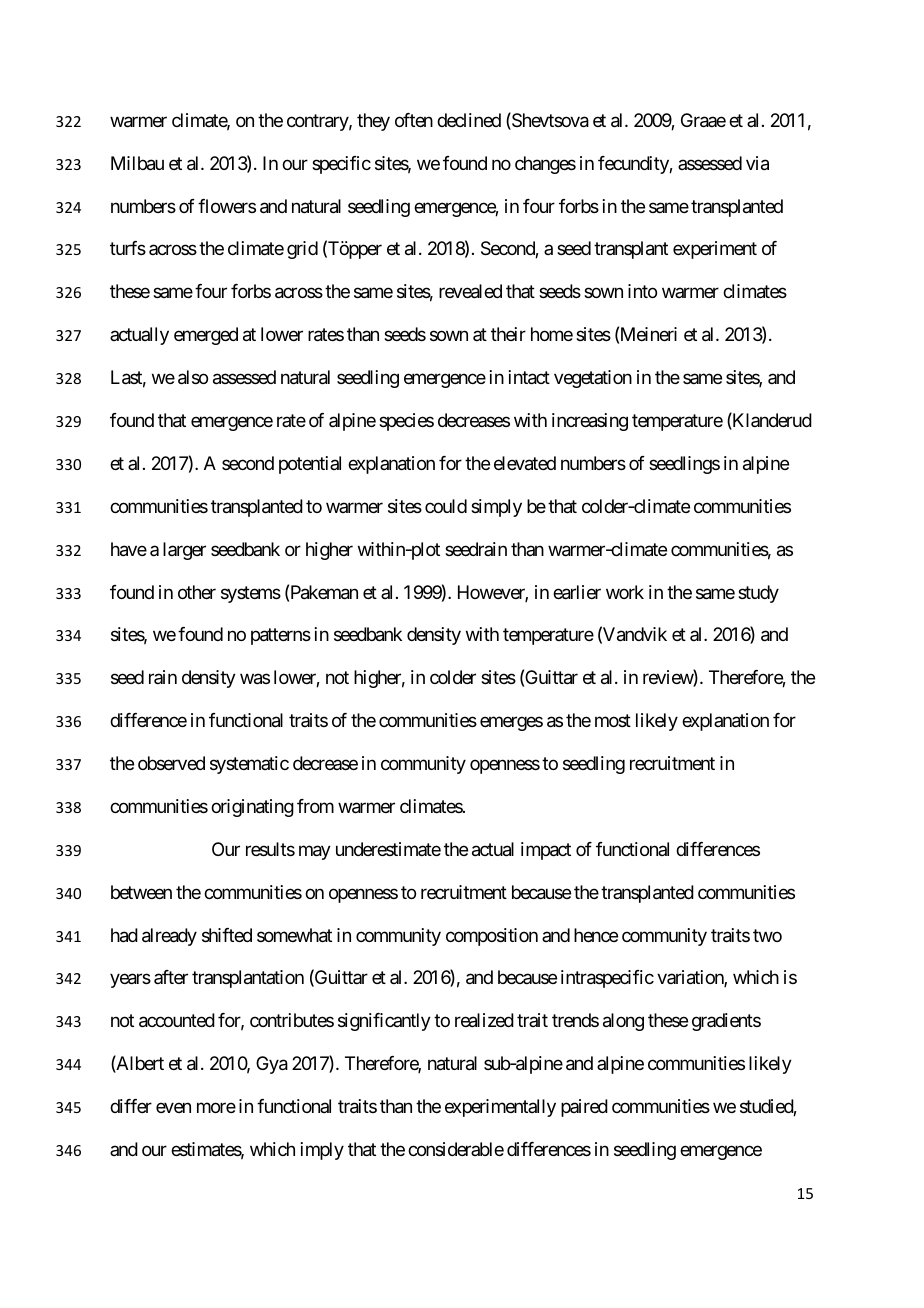 This image has width=924, height=1308. Describe the element at coordinates (446, 506) in the image. I see `could` at that location.
